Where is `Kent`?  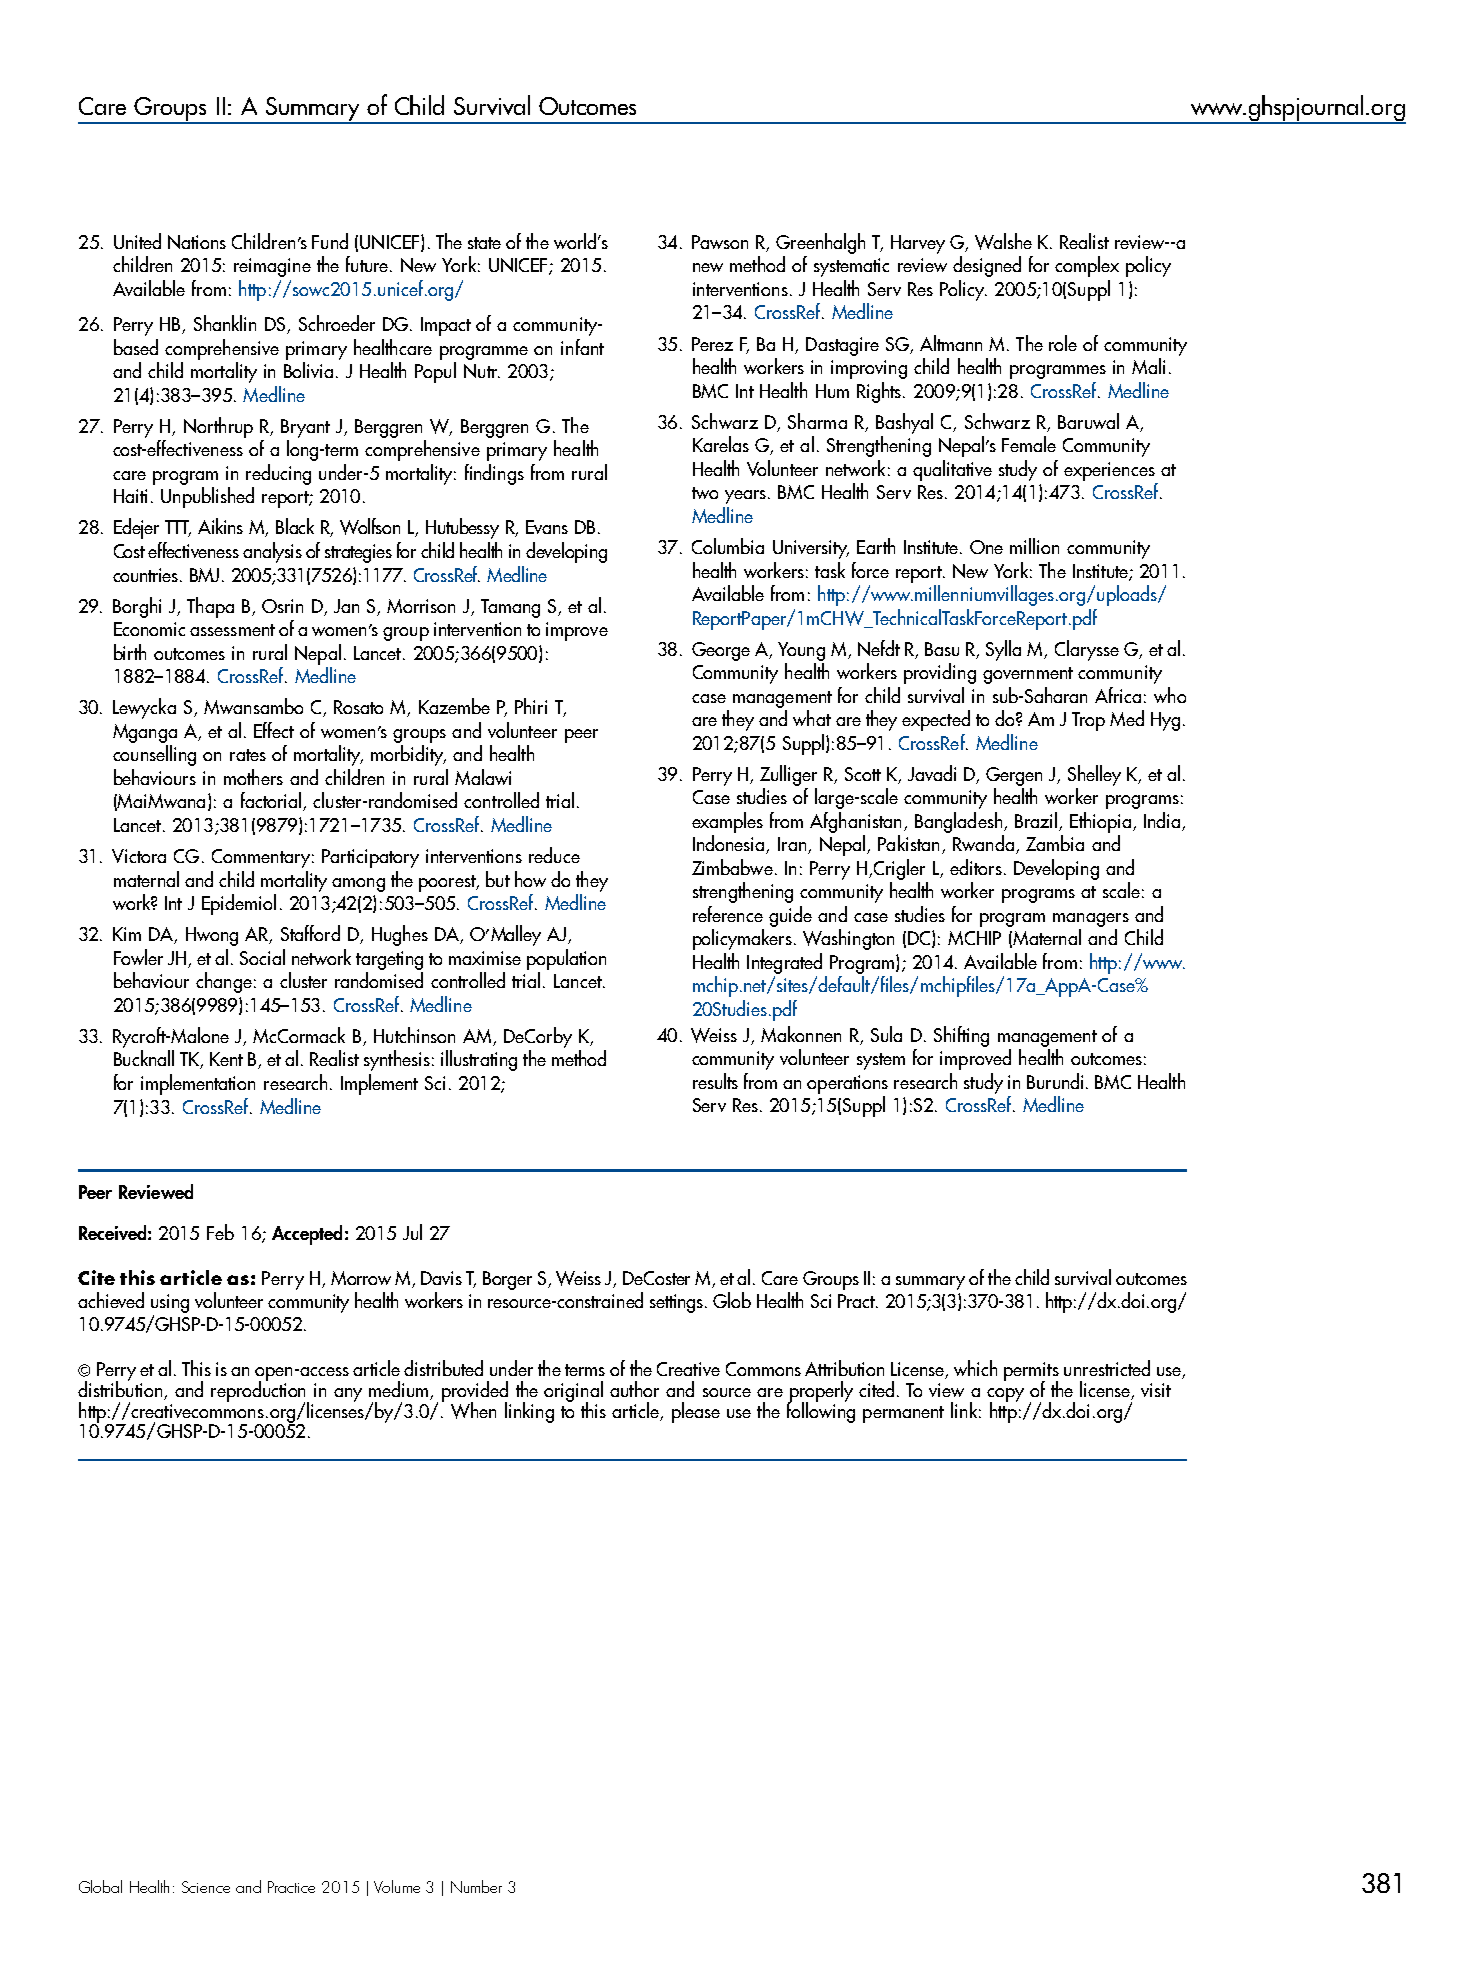
Kent is located at coordinates (226, 1059).
